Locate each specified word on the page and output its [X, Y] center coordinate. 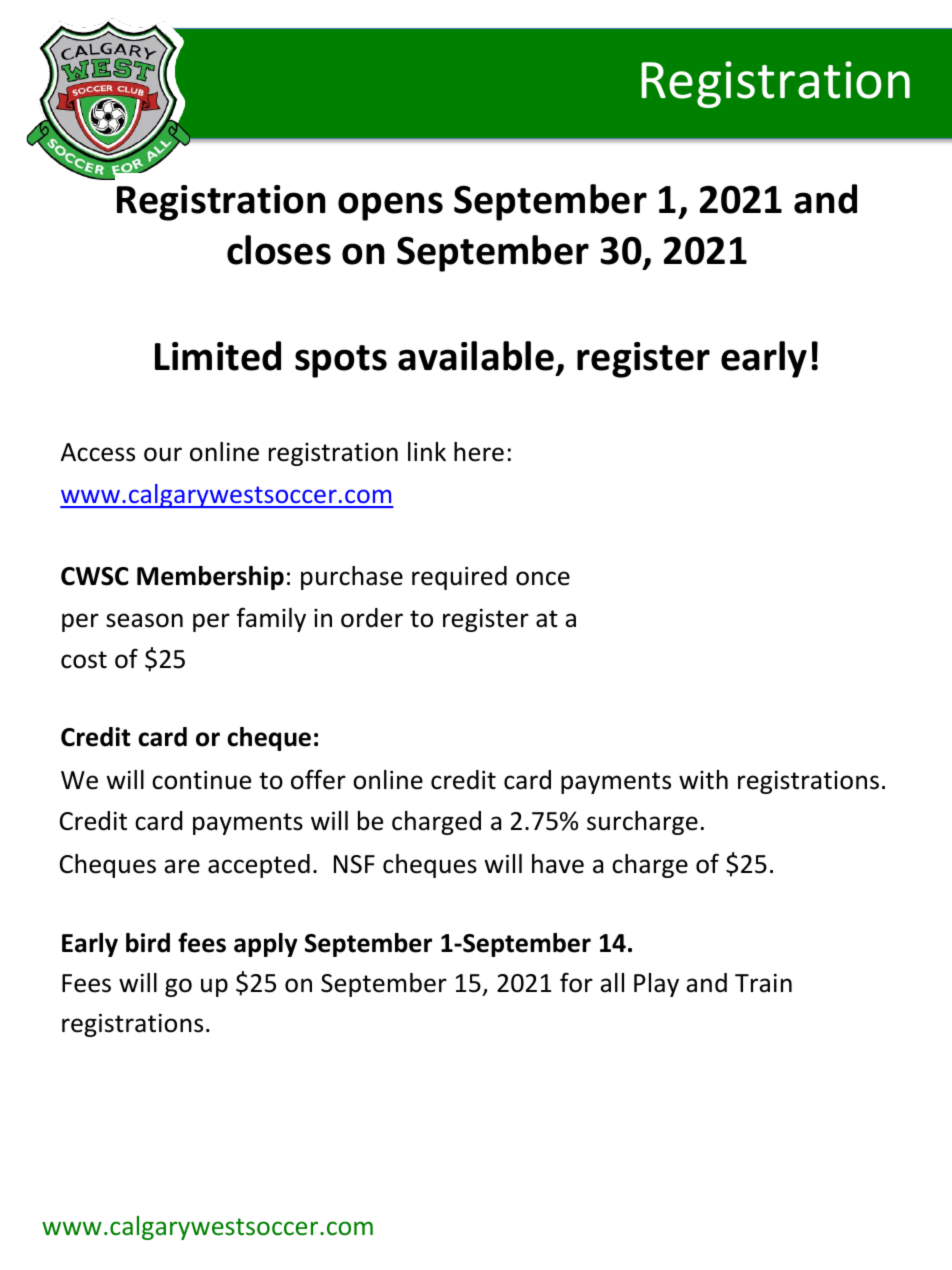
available [476, 356]
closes [279, 250]
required [459, 578]
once [543, 578]
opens [390, 206]
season [144, 620]
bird [148, 943]
